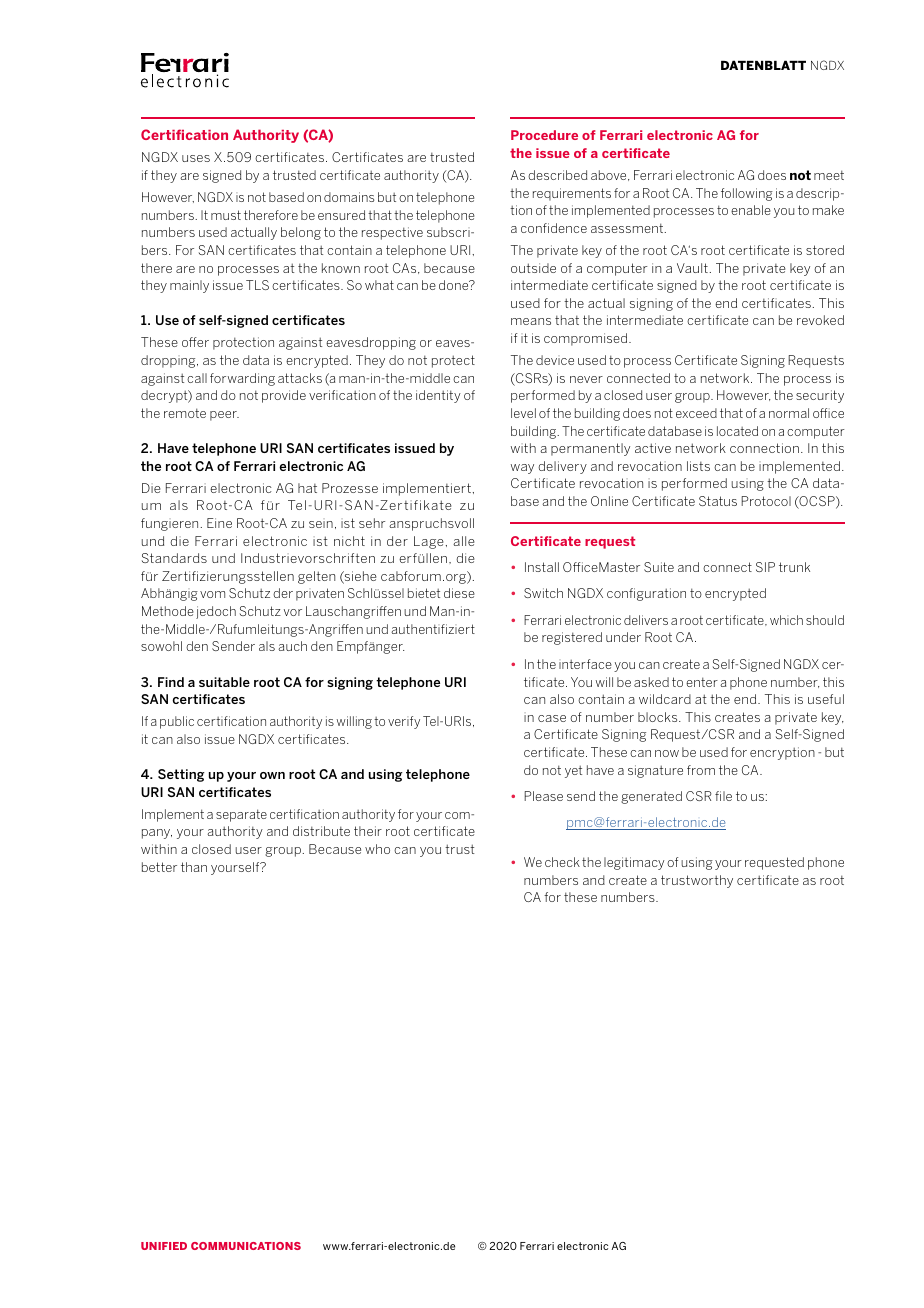 This document has width=924, height=1308. Describe the element at coordinates (634, 863) in the document. I see `legitimacy` at that location.
